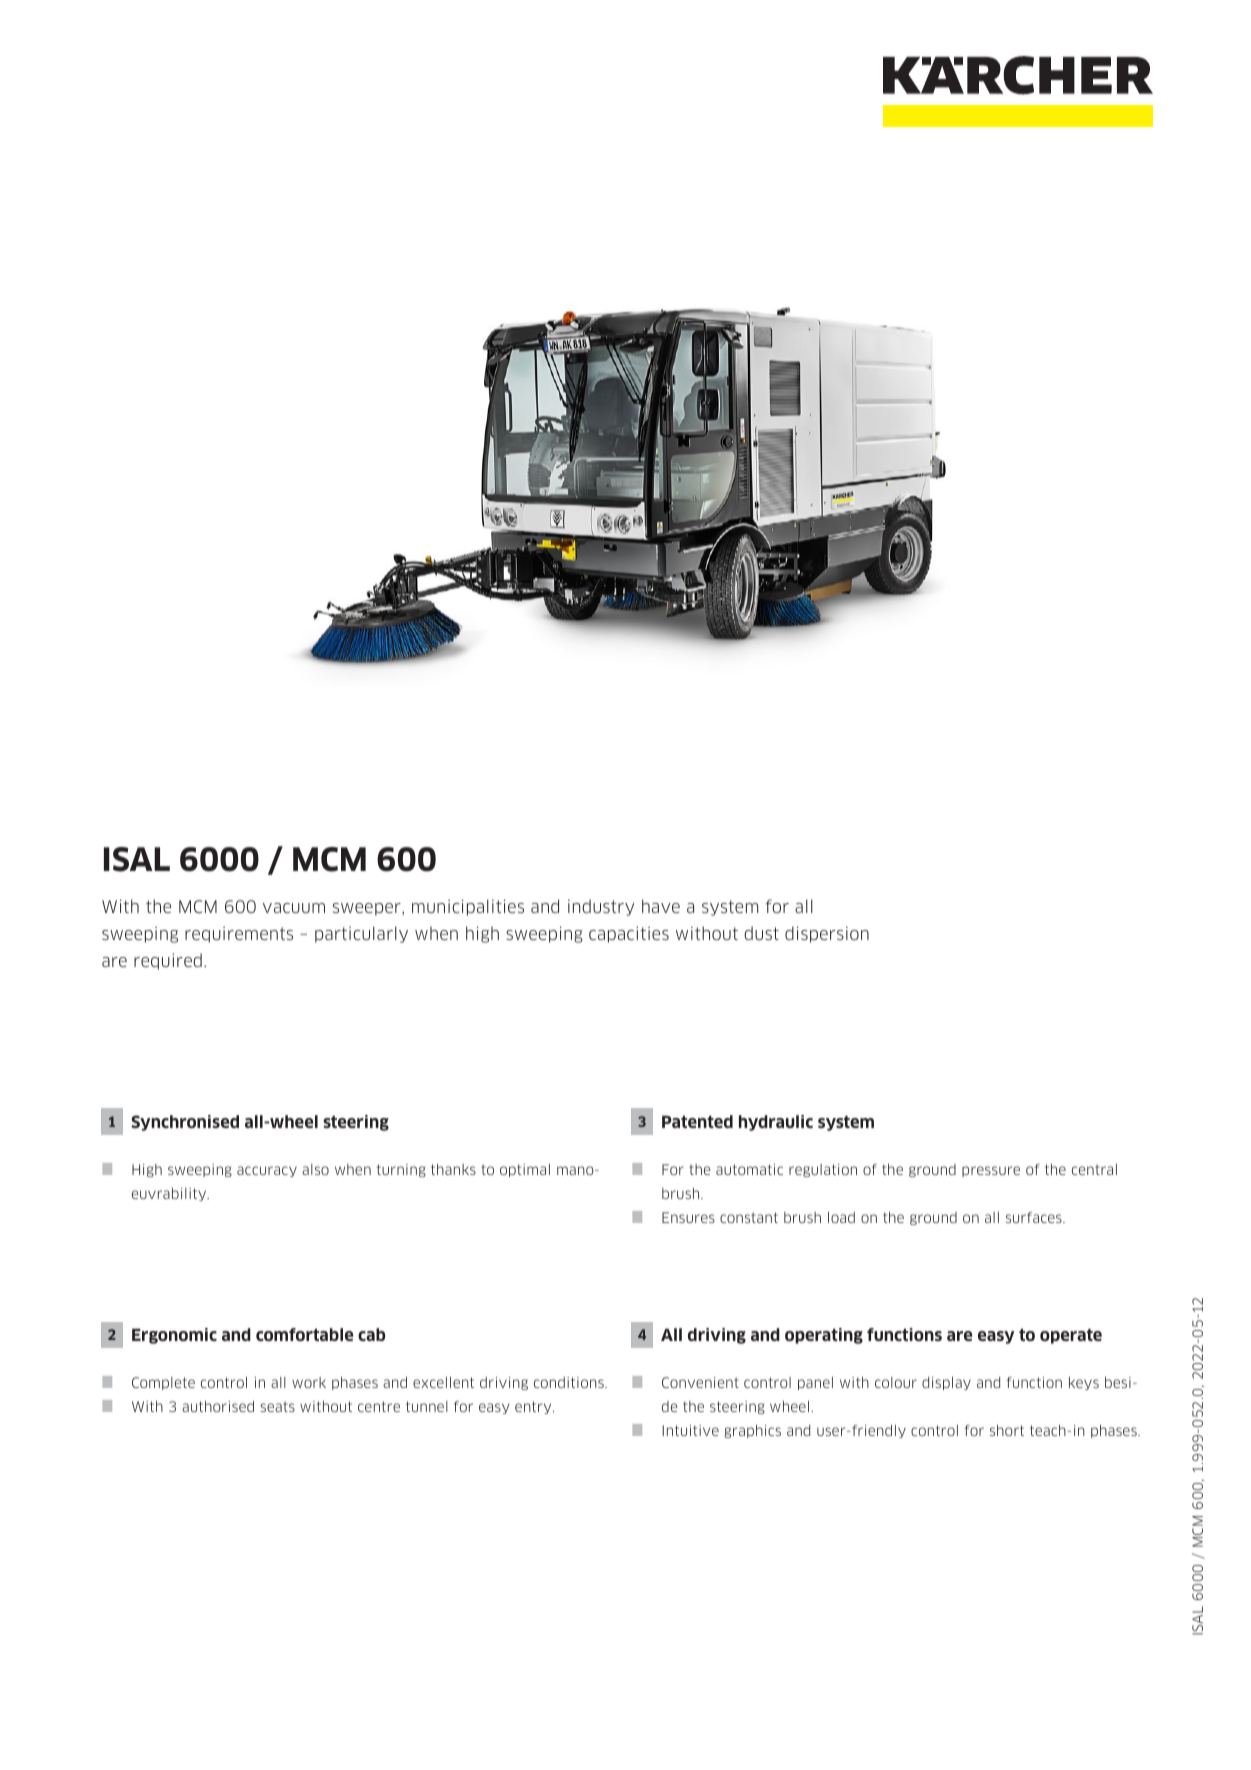  What do you see at coordinates (827, 934) in the image?
I see `dispersion` at bounding box center [827, 934].
